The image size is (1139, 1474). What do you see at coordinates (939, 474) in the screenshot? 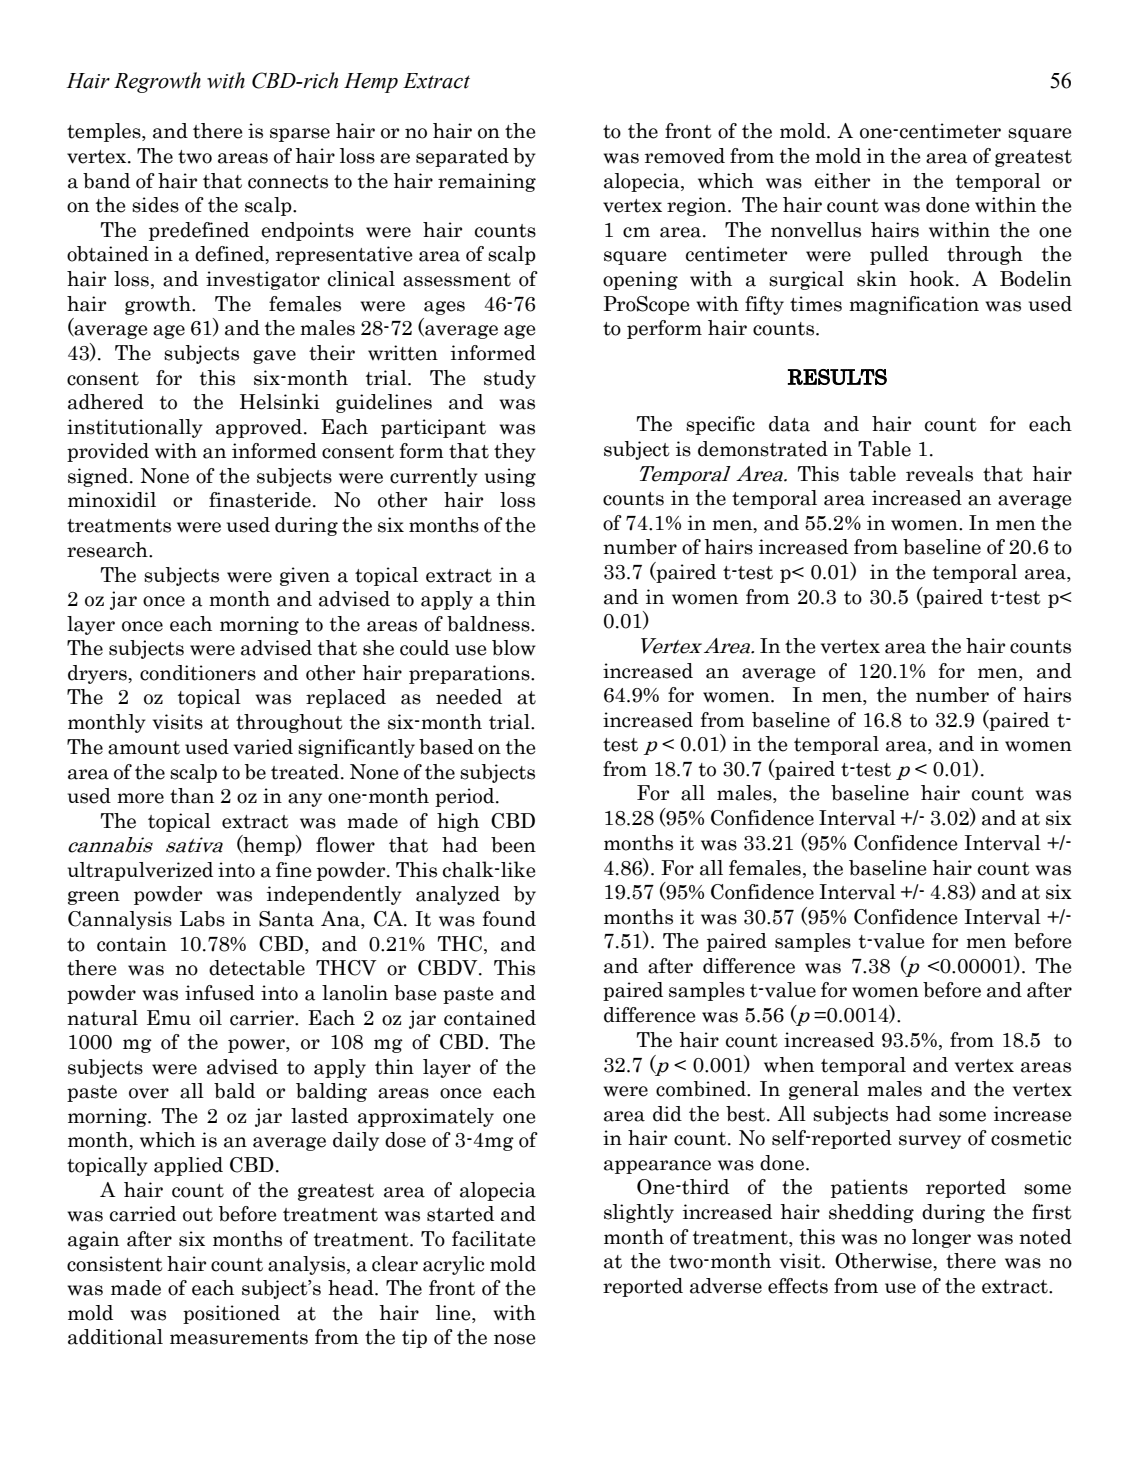
I see `reveals` at bounding box center [939, 474].
